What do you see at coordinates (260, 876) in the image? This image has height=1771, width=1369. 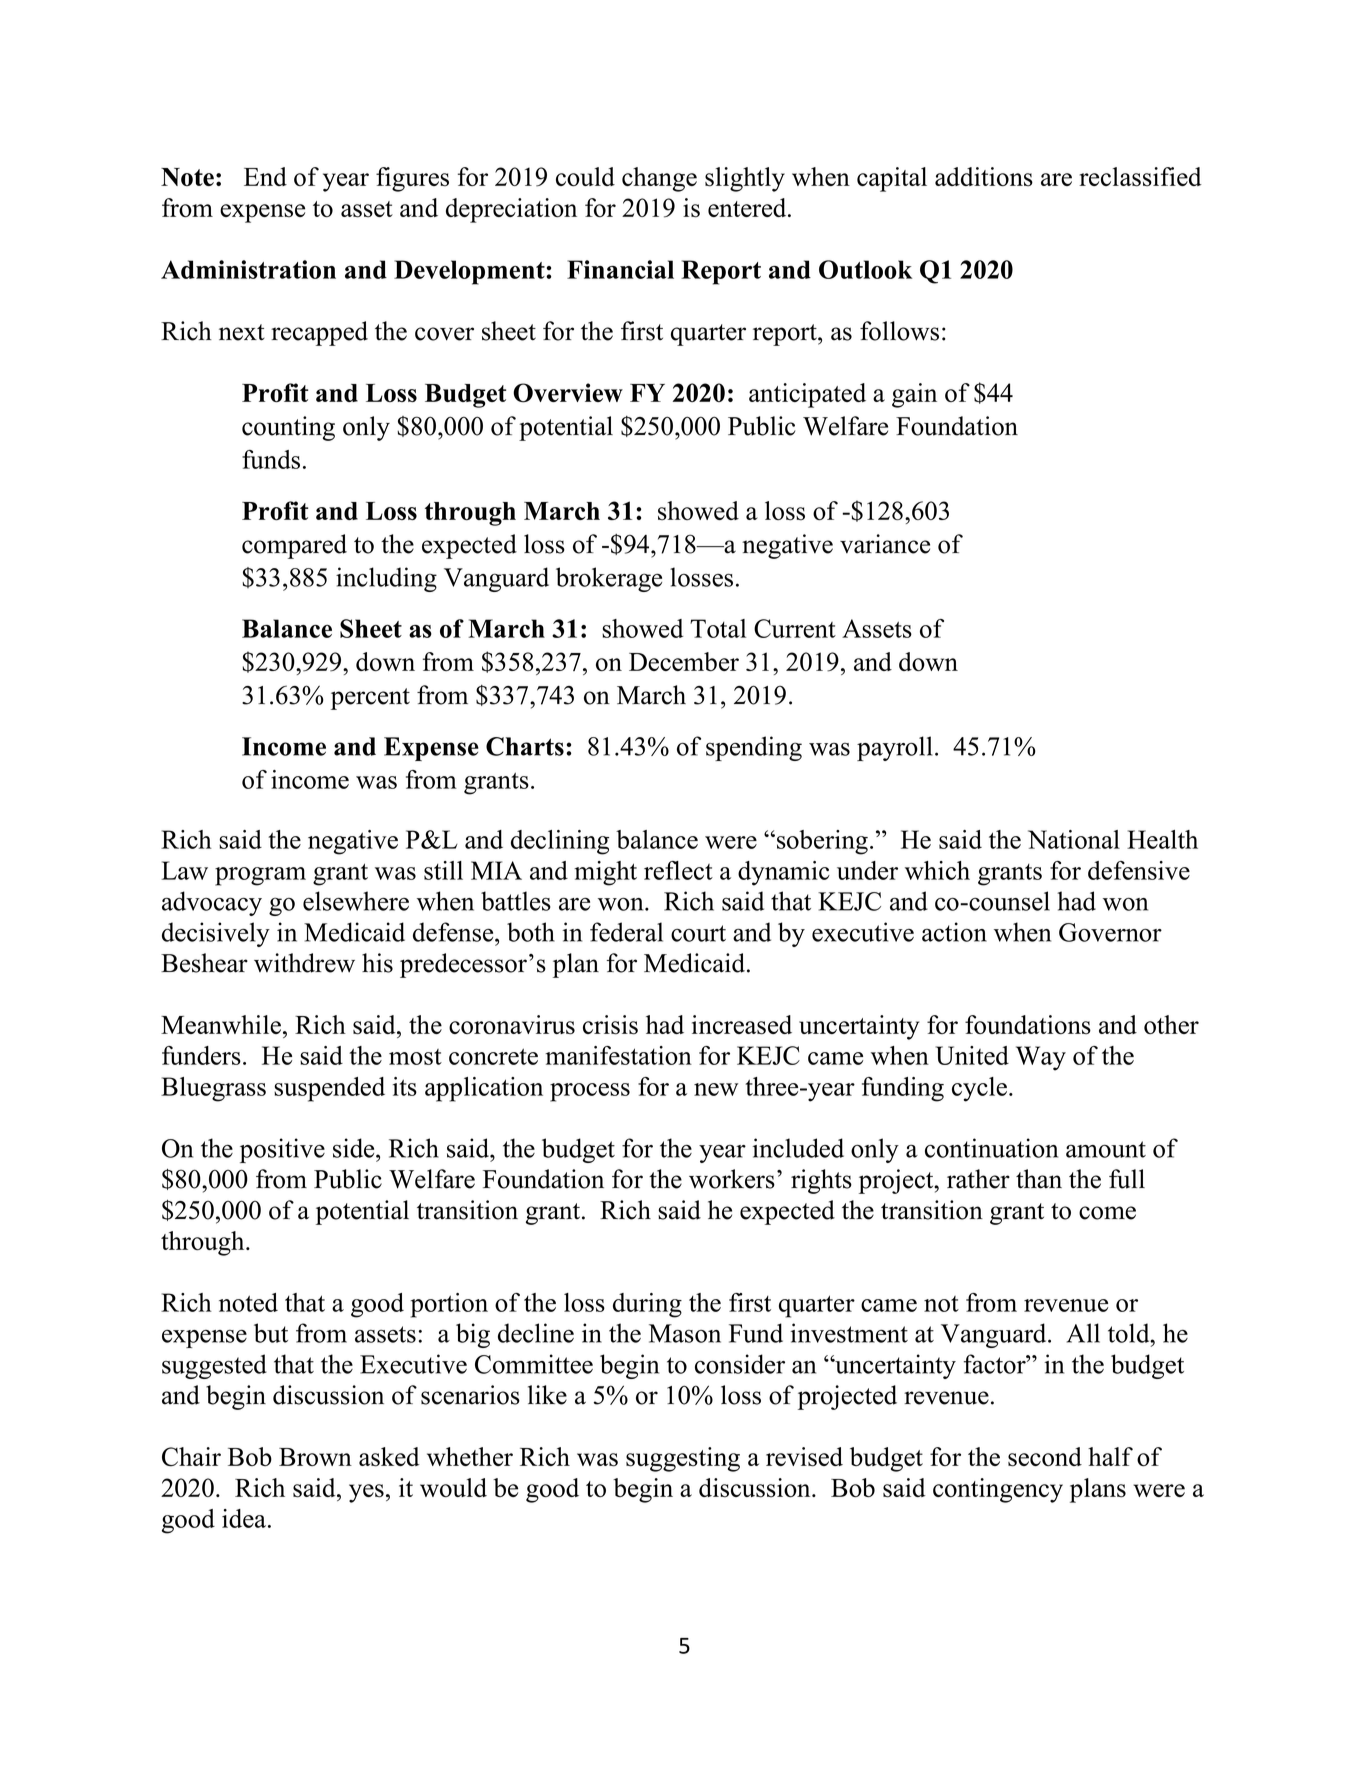 I see `program` at bounding box center [260, 876].
